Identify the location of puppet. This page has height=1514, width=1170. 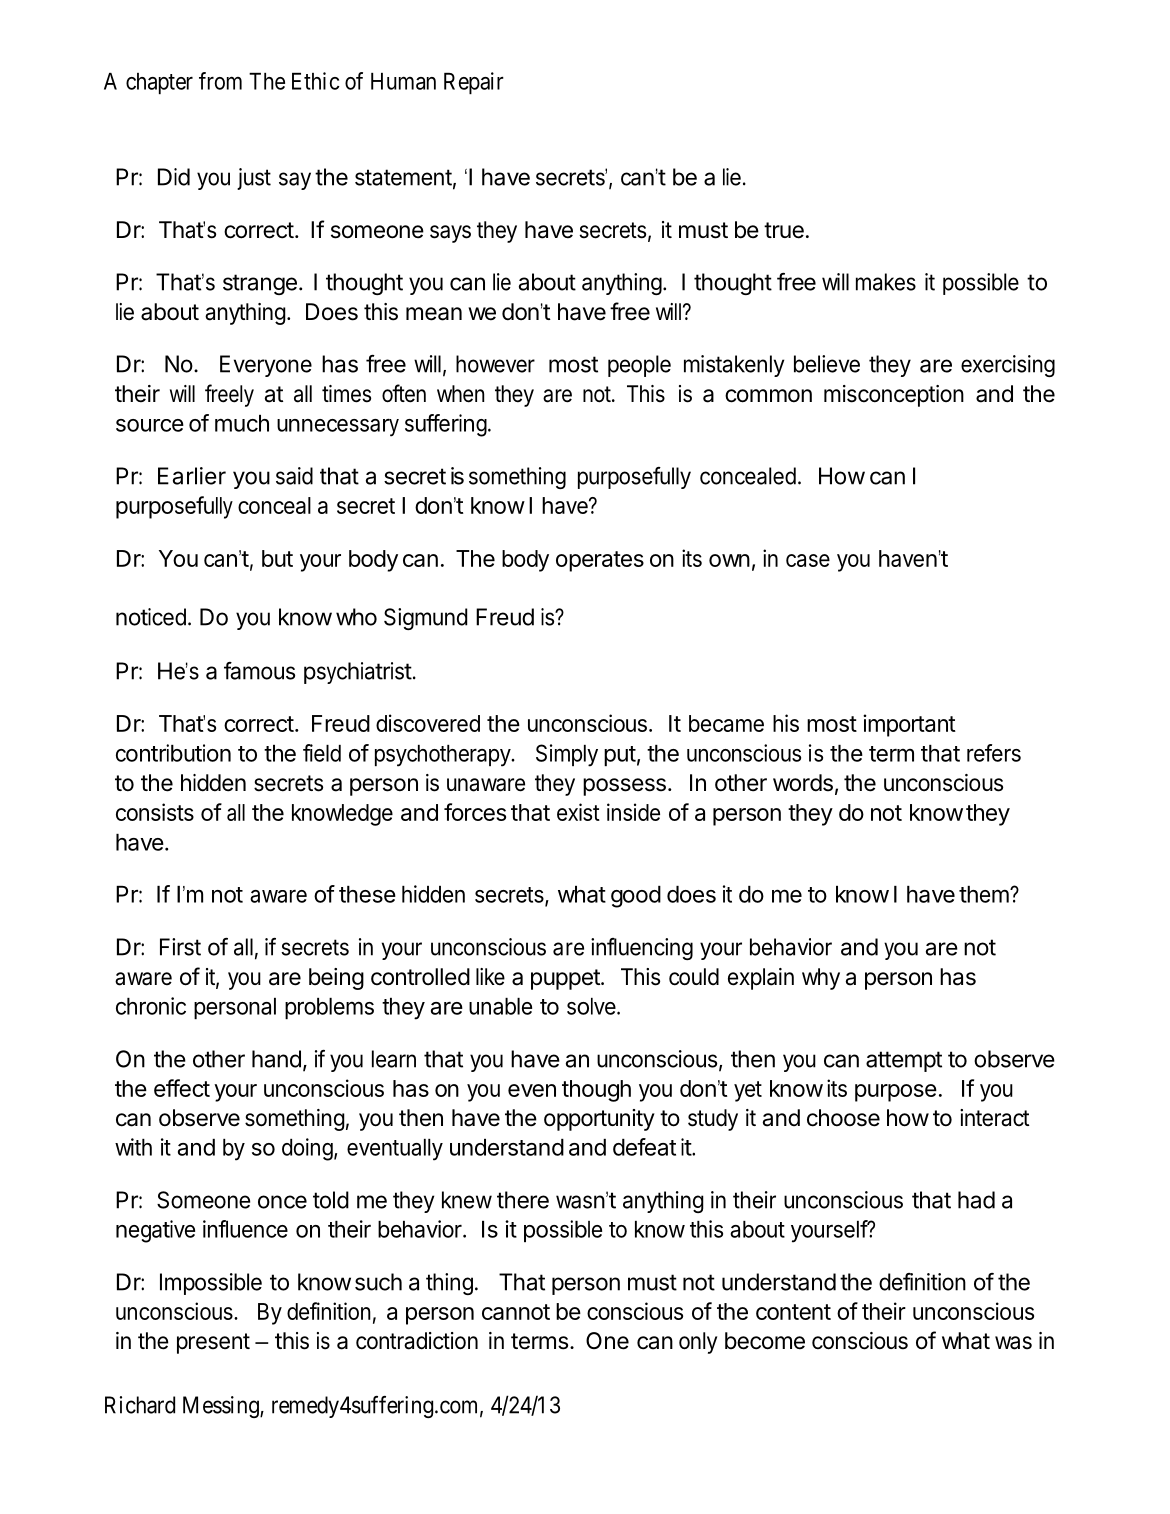
(565, 979).
